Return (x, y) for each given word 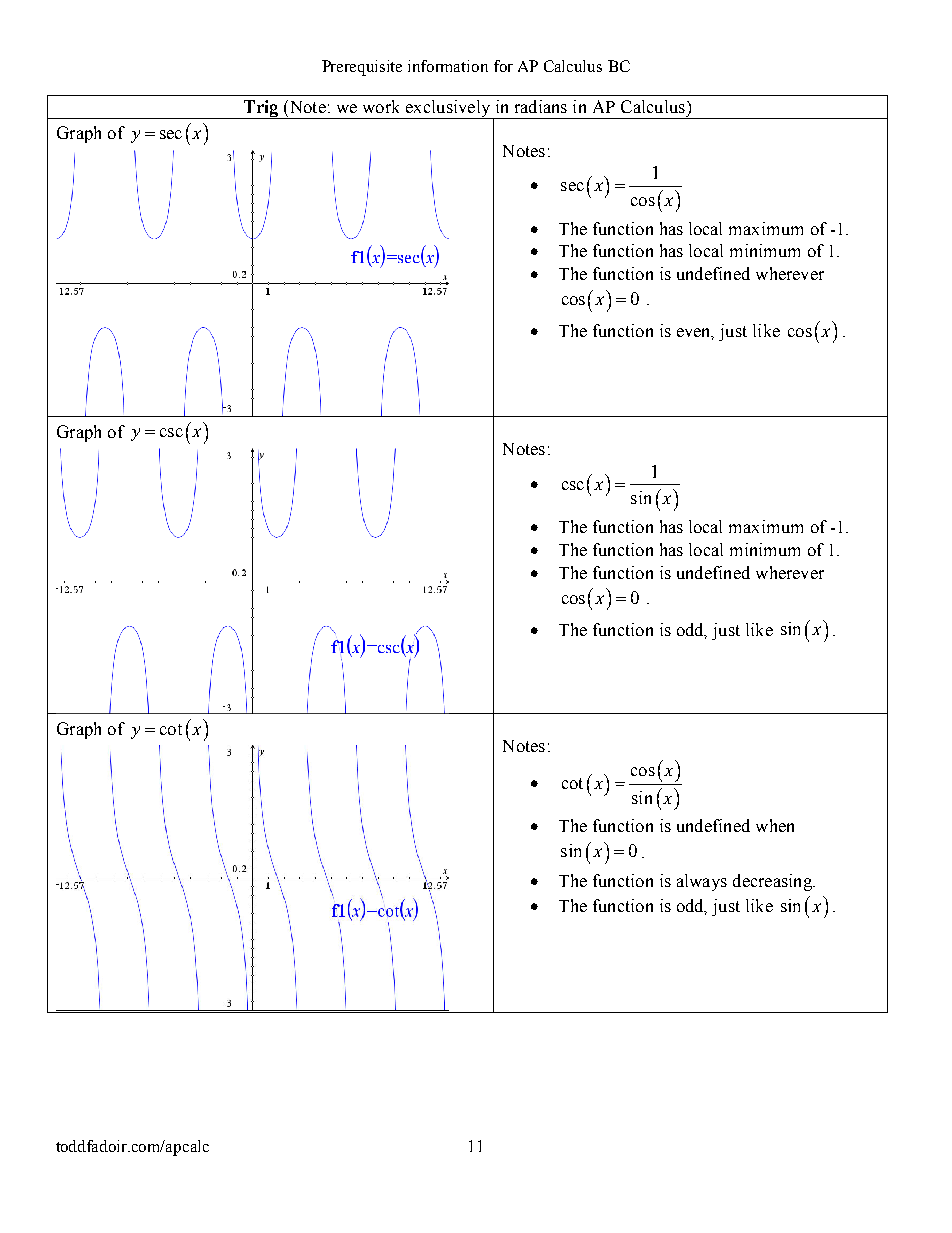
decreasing (773, 882)
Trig (261, 109)
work (381, 106)
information (448, 66)
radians (541, 106)
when (775, 825)
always (702, 882)
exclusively (448, 109)
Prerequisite (362, 68)
